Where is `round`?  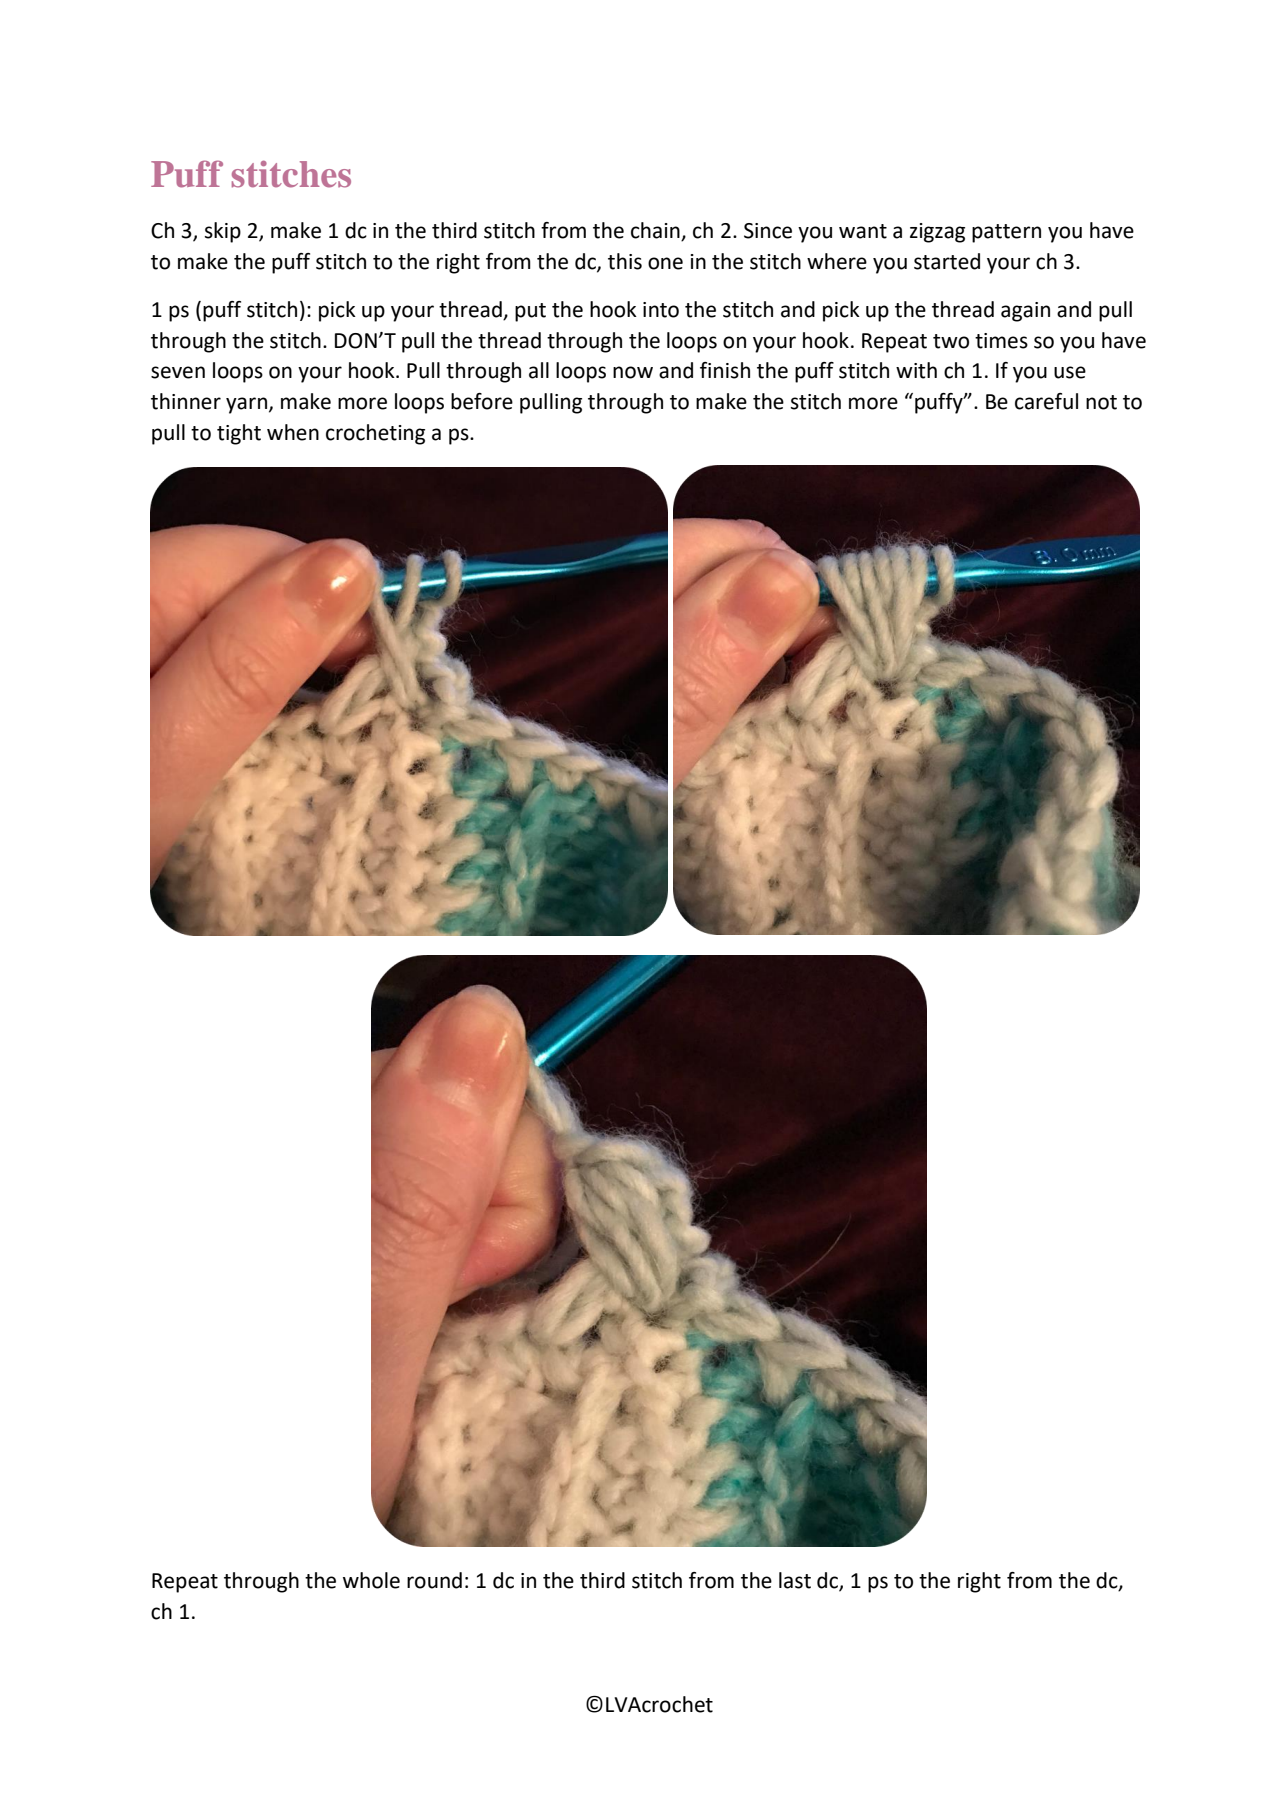
round is located at coordinates (434, 1580).
